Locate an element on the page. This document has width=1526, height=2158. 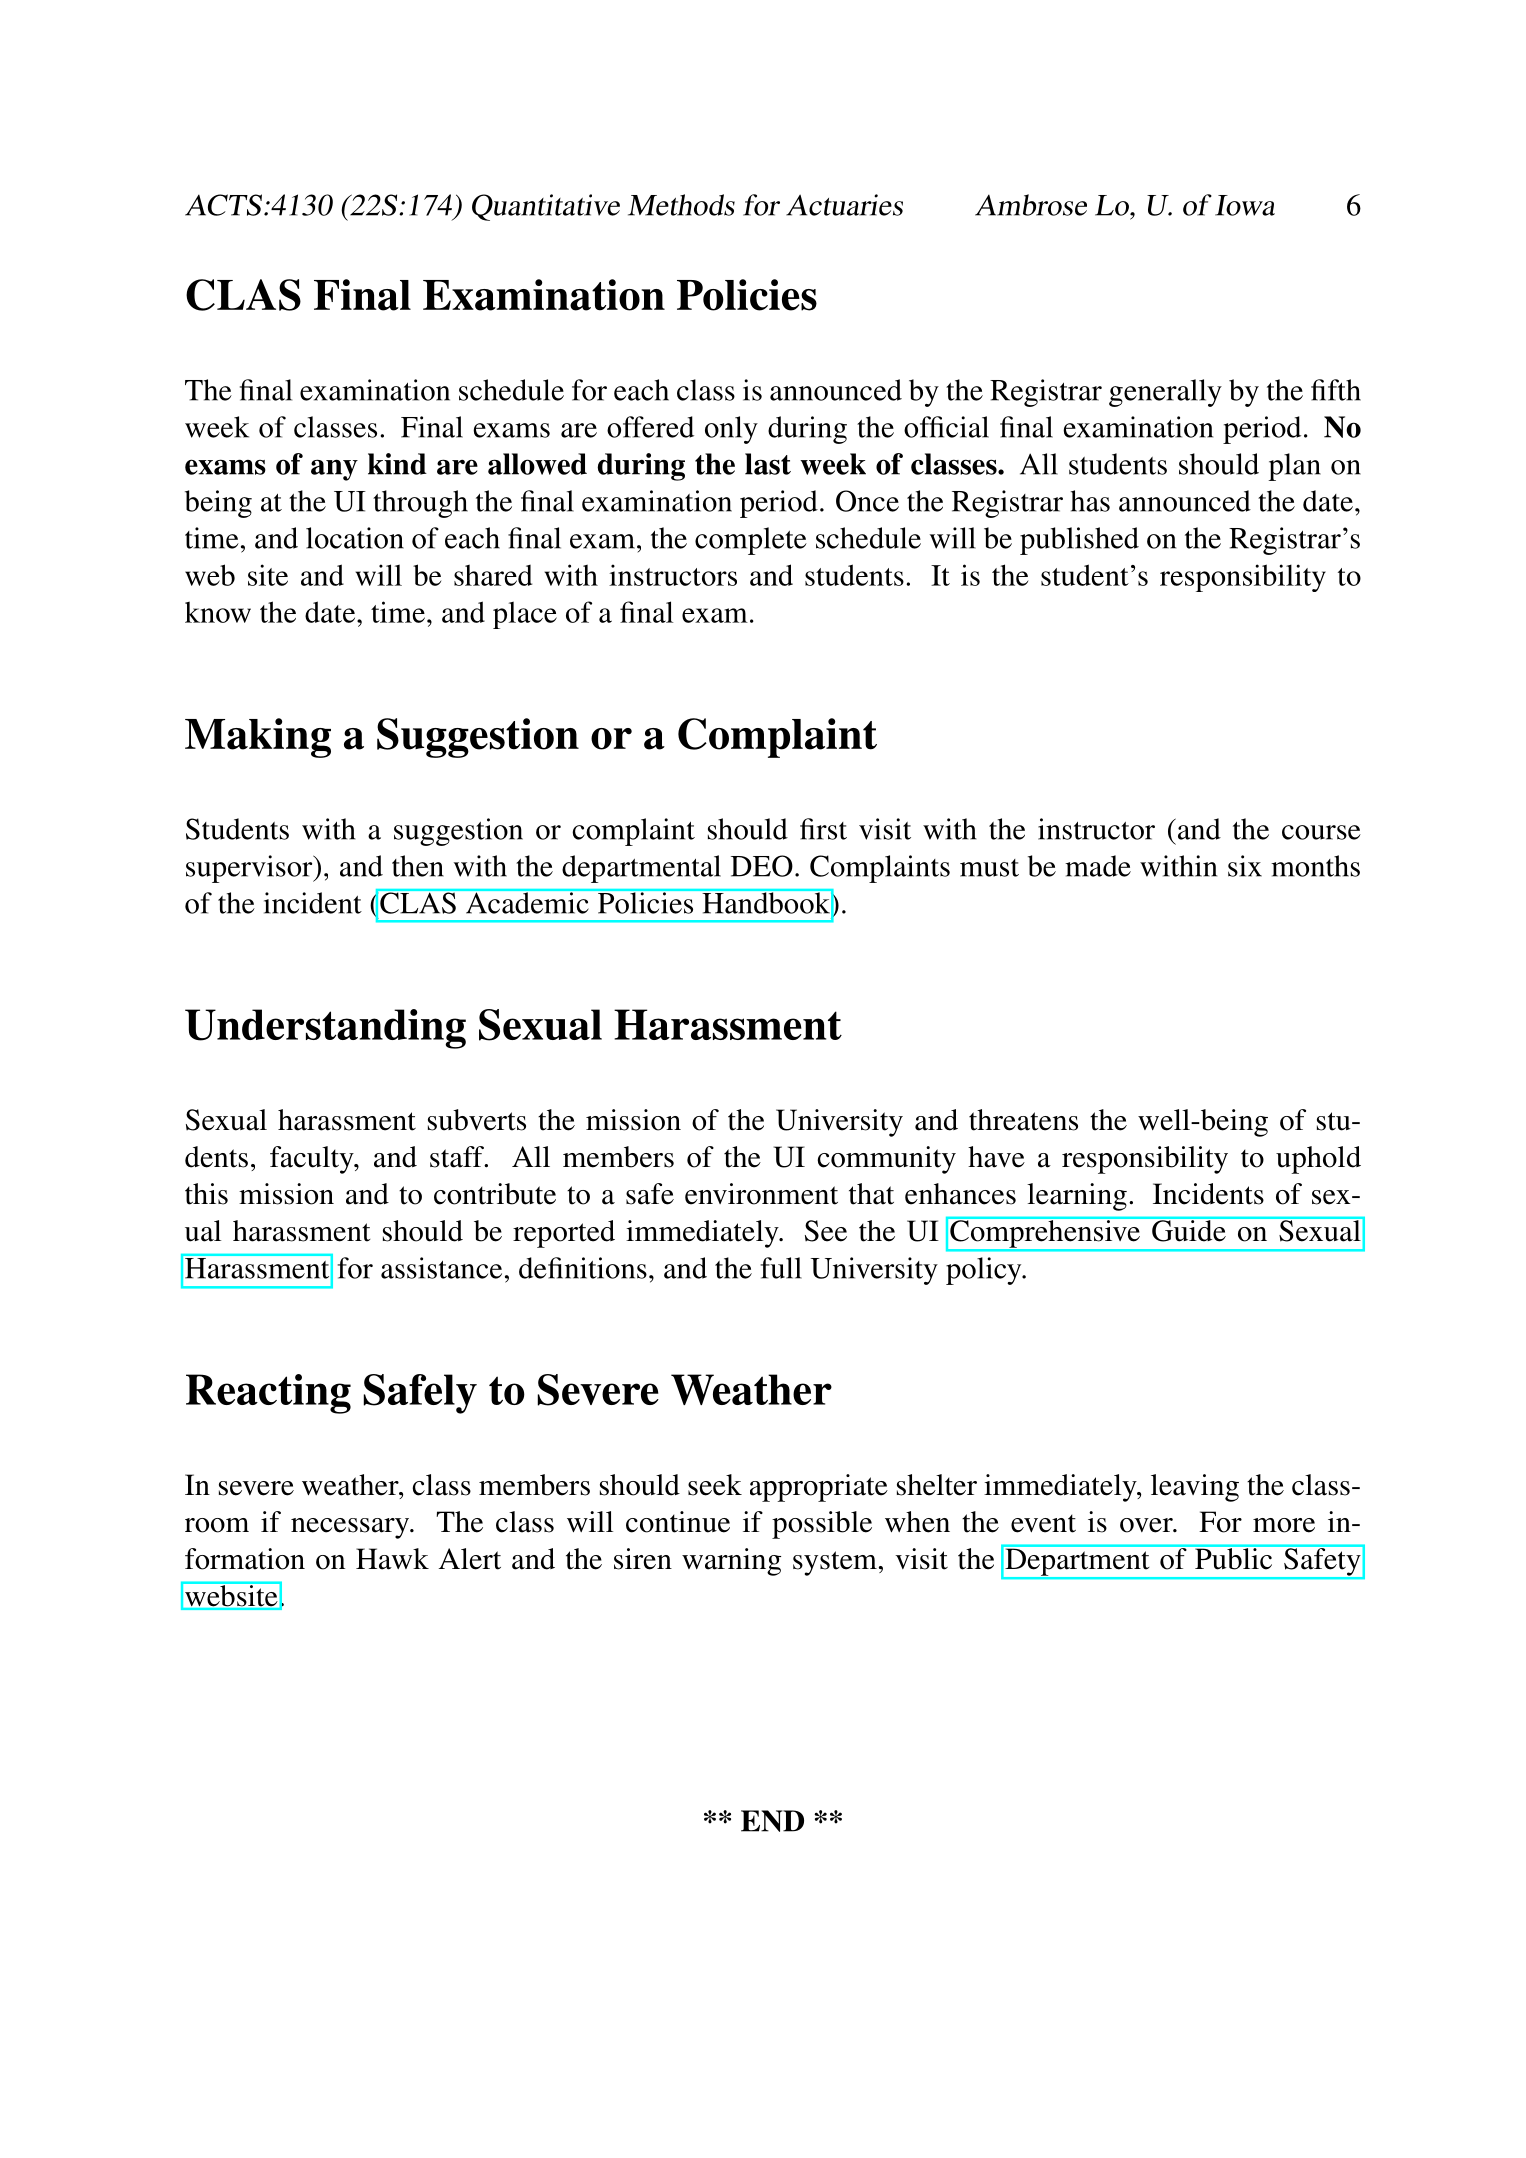
Quantitative is located at coordinates (546, 207).
